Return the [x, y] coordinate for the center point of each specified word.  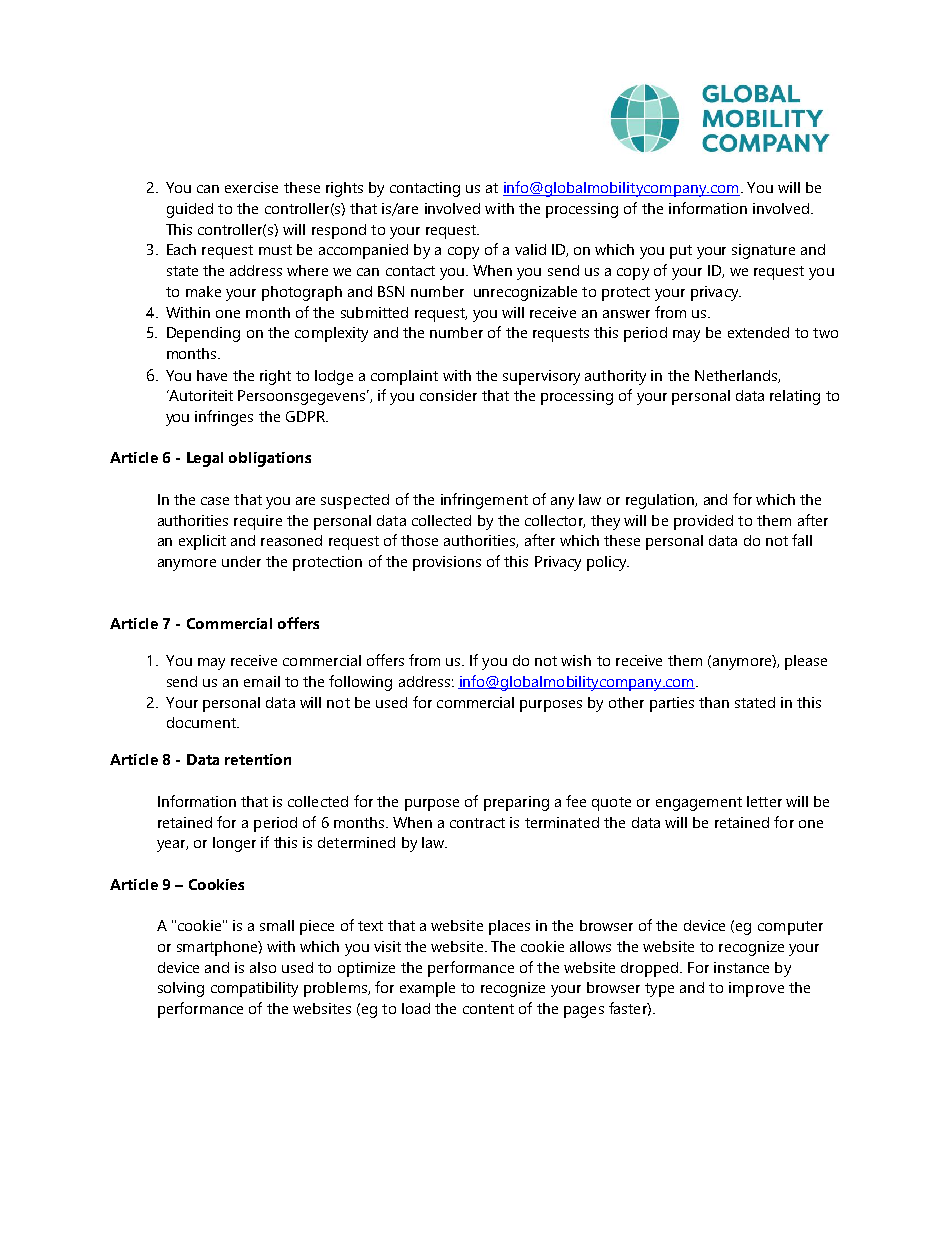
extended [758, 332]
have [212, 375]
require [258, 522]
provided [703, 522]
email [262, 681]
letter [764, 801]
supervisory [541, 377]
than [714, 702]
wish [576, 660]
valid [530, 249]
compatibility [254, 989]
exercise [251, 187]
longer [234, 844]
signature [763, 251]
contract [477, 823]
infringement [484, 501]
